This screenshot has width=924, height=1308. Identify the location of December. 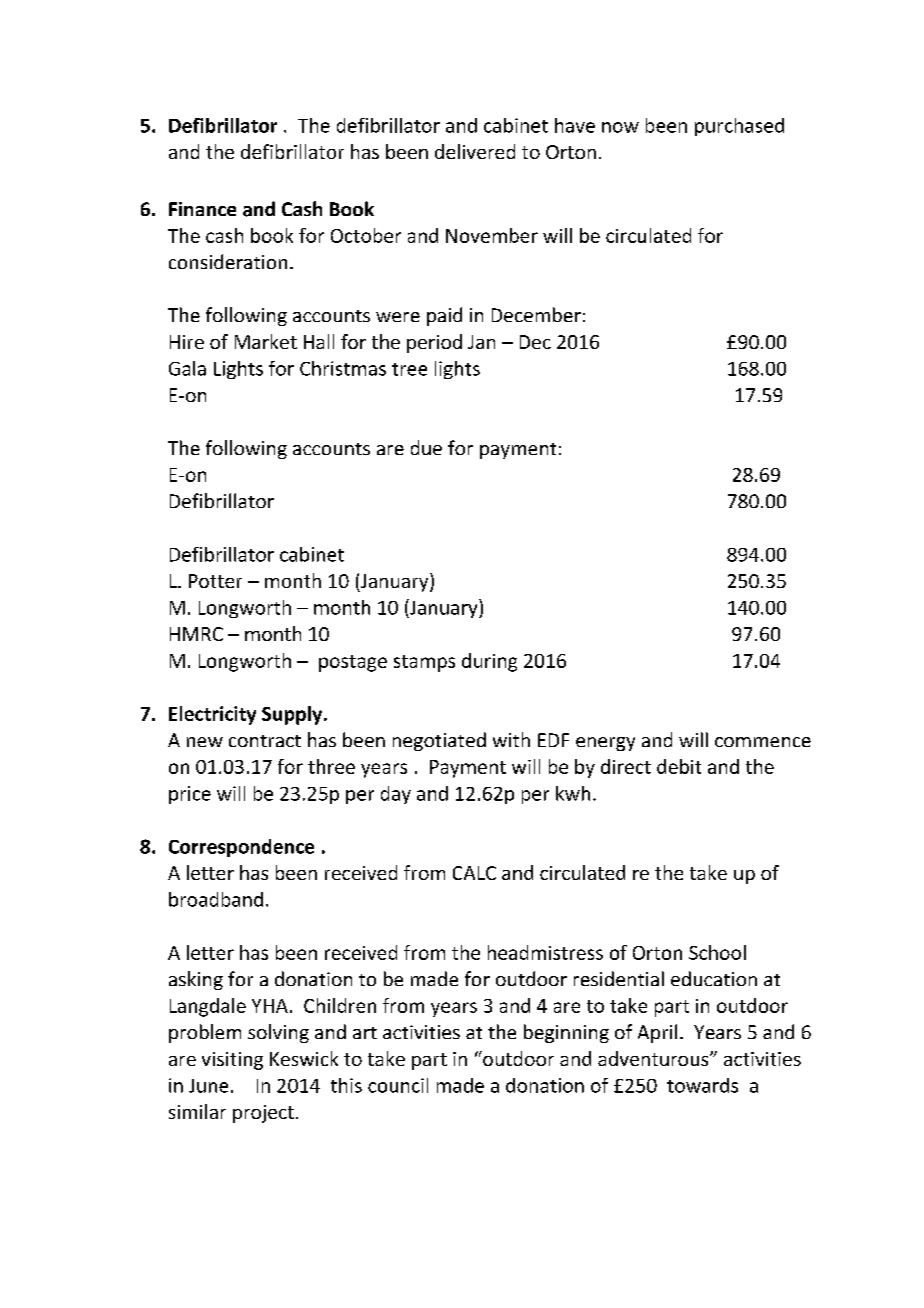
(536, 314).
